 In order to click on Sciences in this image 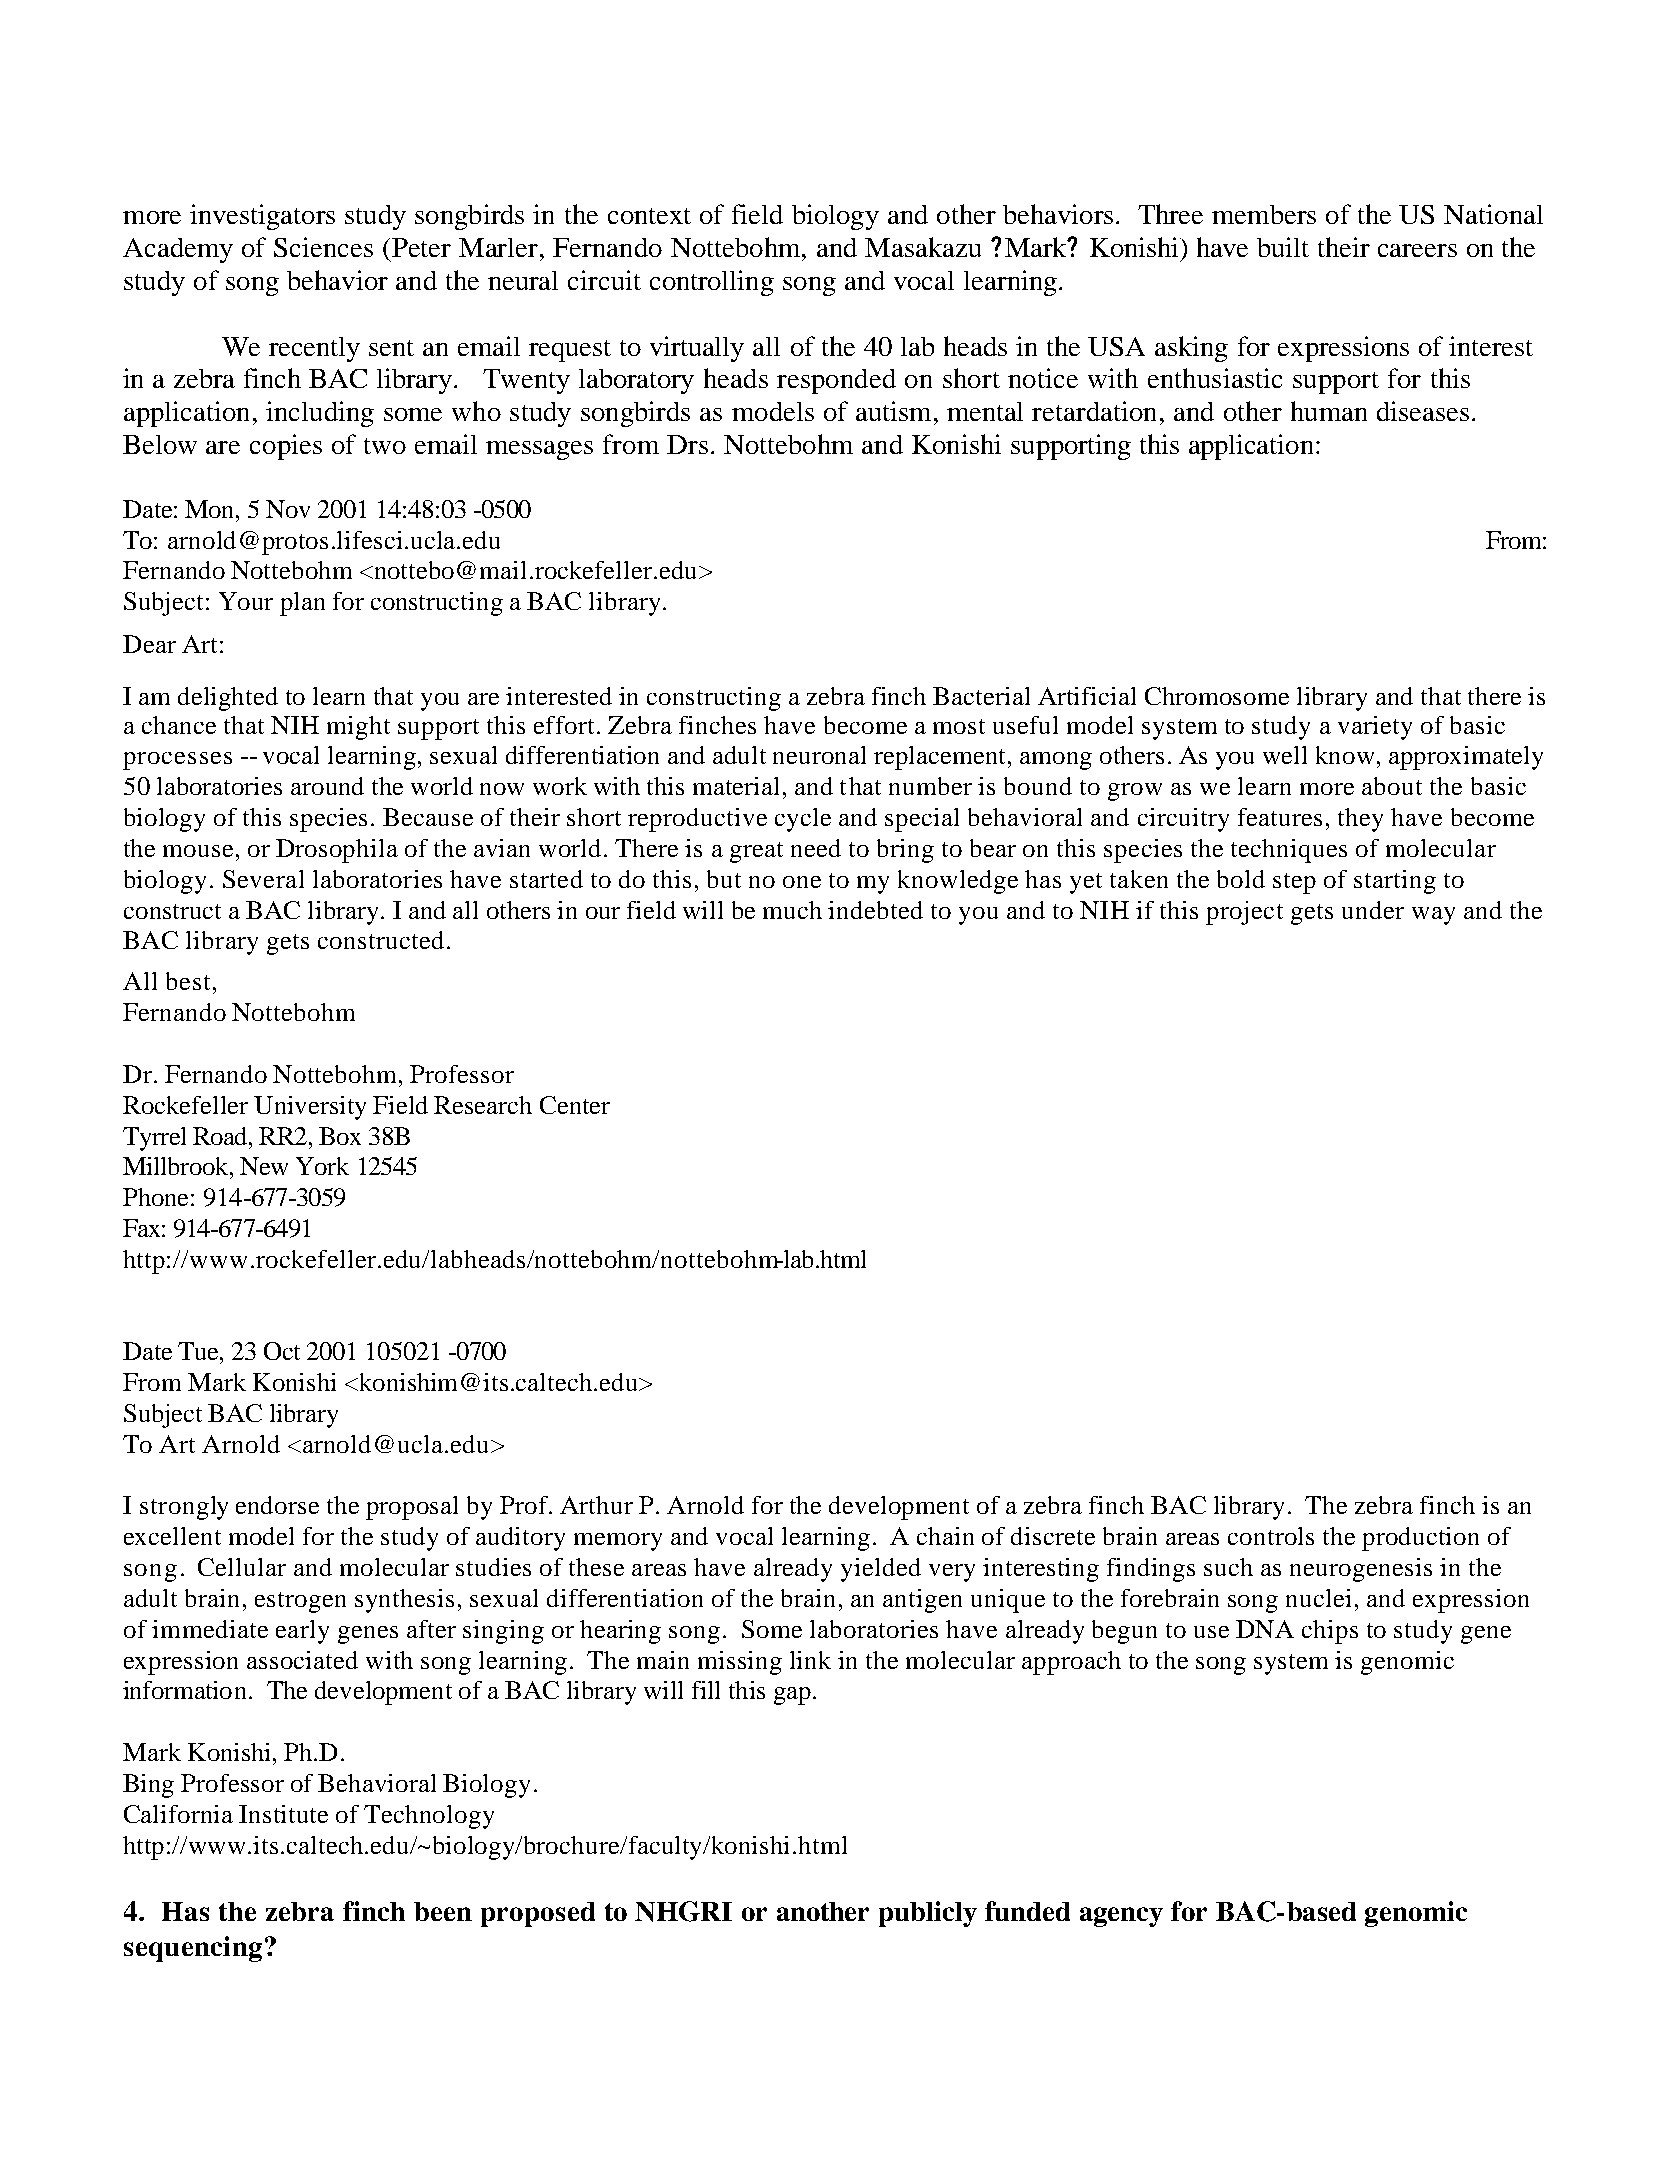, I will do `click(323, 247)`.
